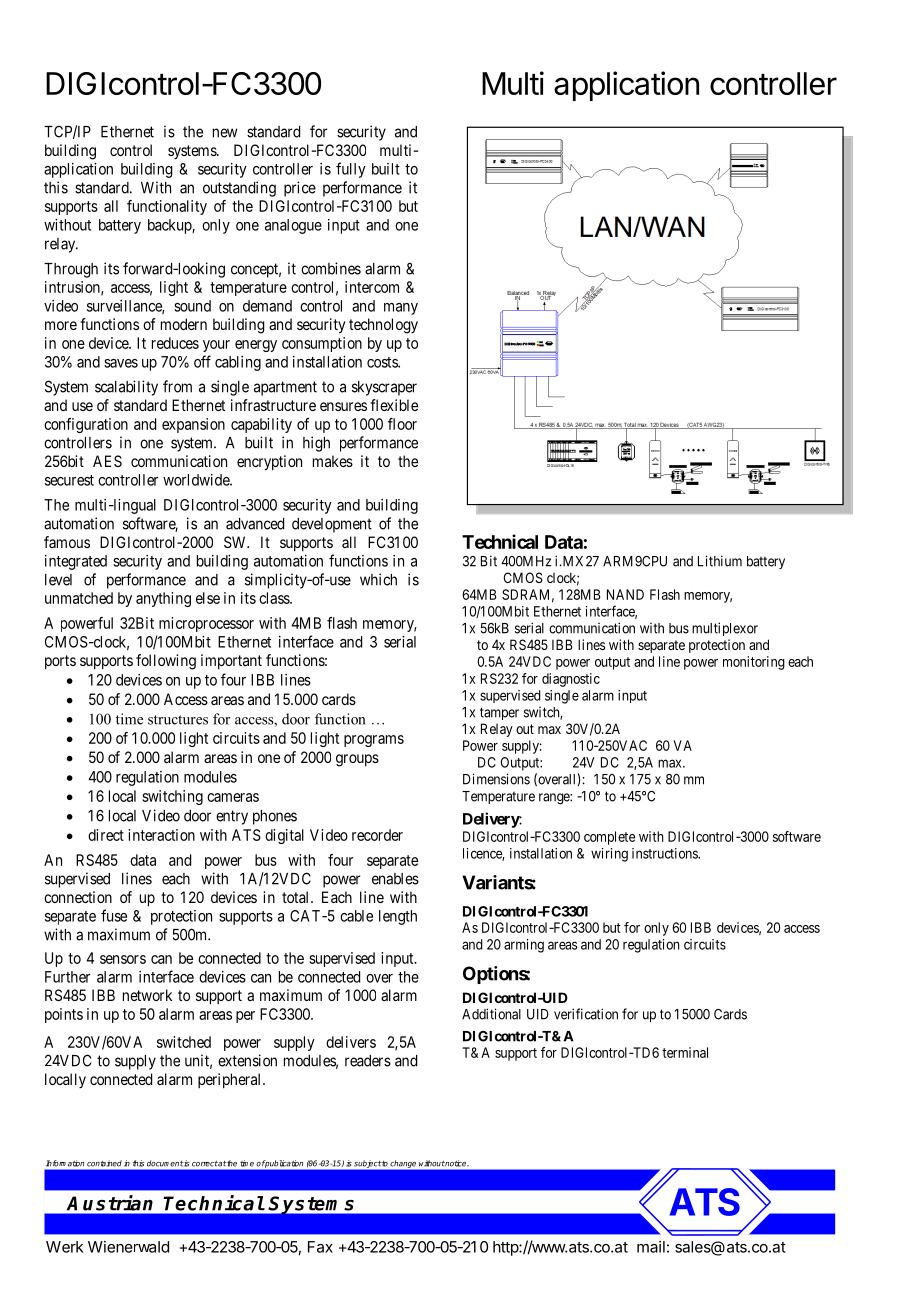 This screenshot has height=1308, width=924. What do you see at coordinates (401, 309) in the screenshot?
I see `many` at bounding box center [401, 309].
